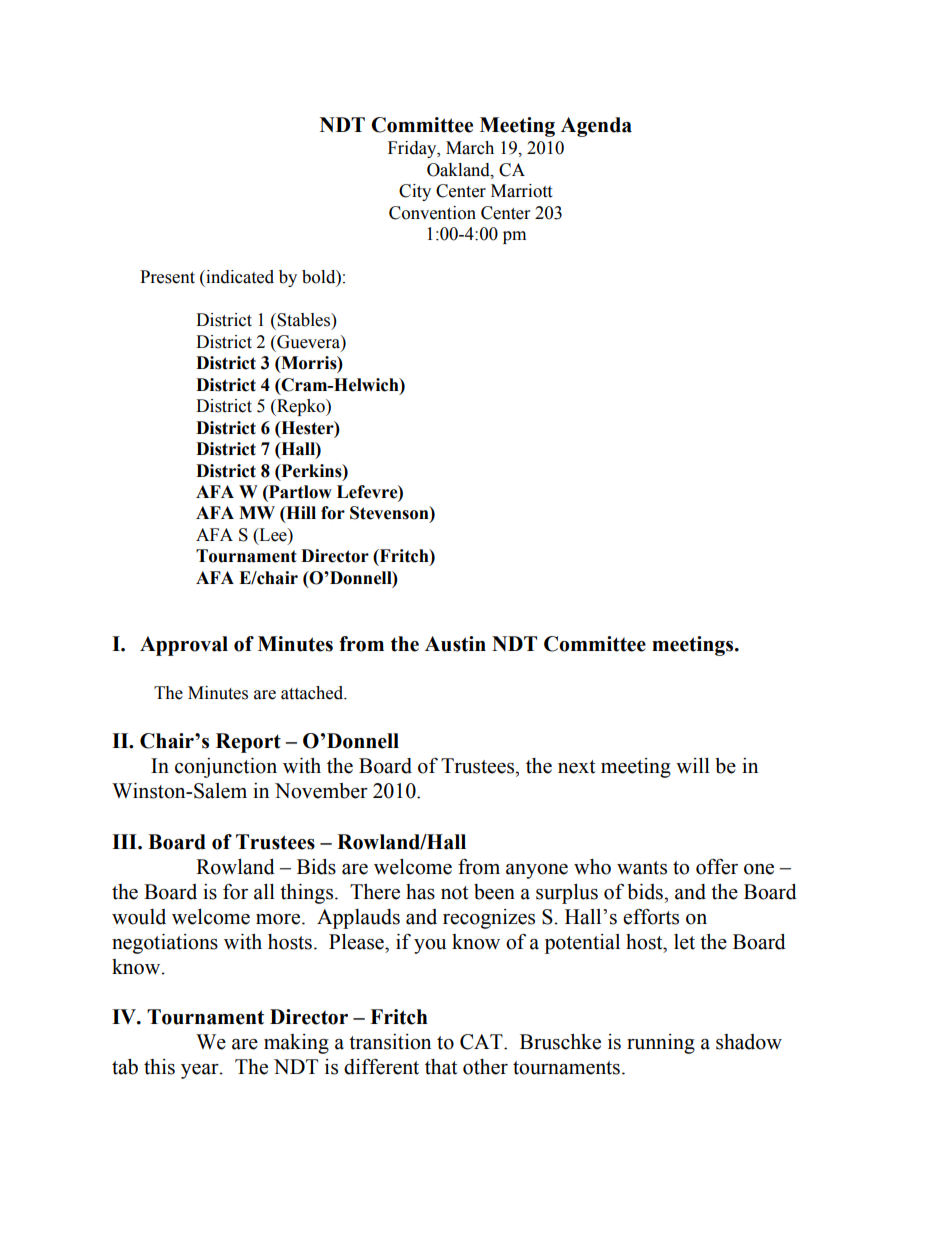 The width and height of the screenshot is (952, 1233). What do you see at coordinates (455, 644) in the screenshot?
I see `Austin` at bounding box center [455, 644].
